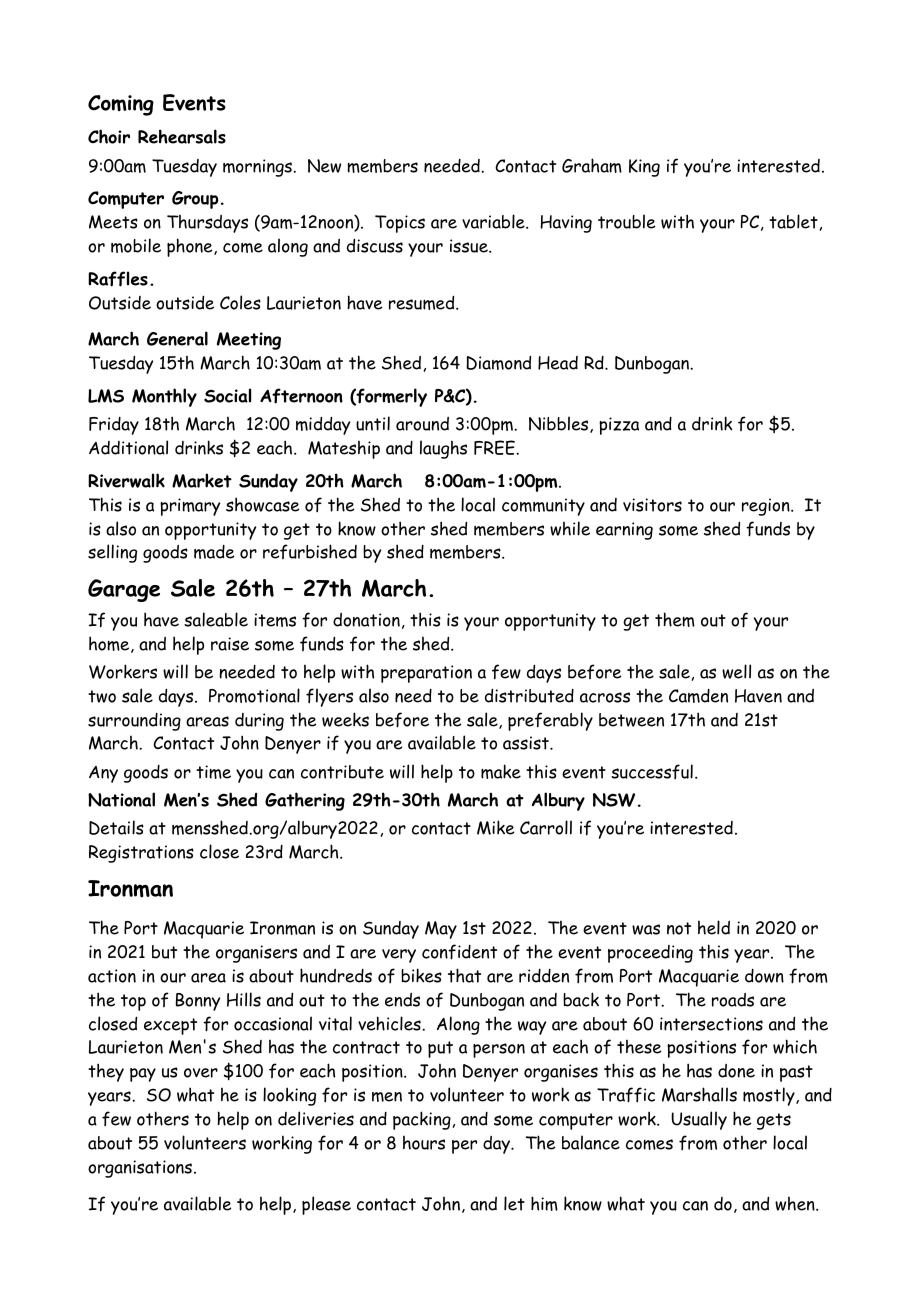  What do you see at coordinates (652, 771) in the image?
I see `successful` at bounding box center [652, 771].
